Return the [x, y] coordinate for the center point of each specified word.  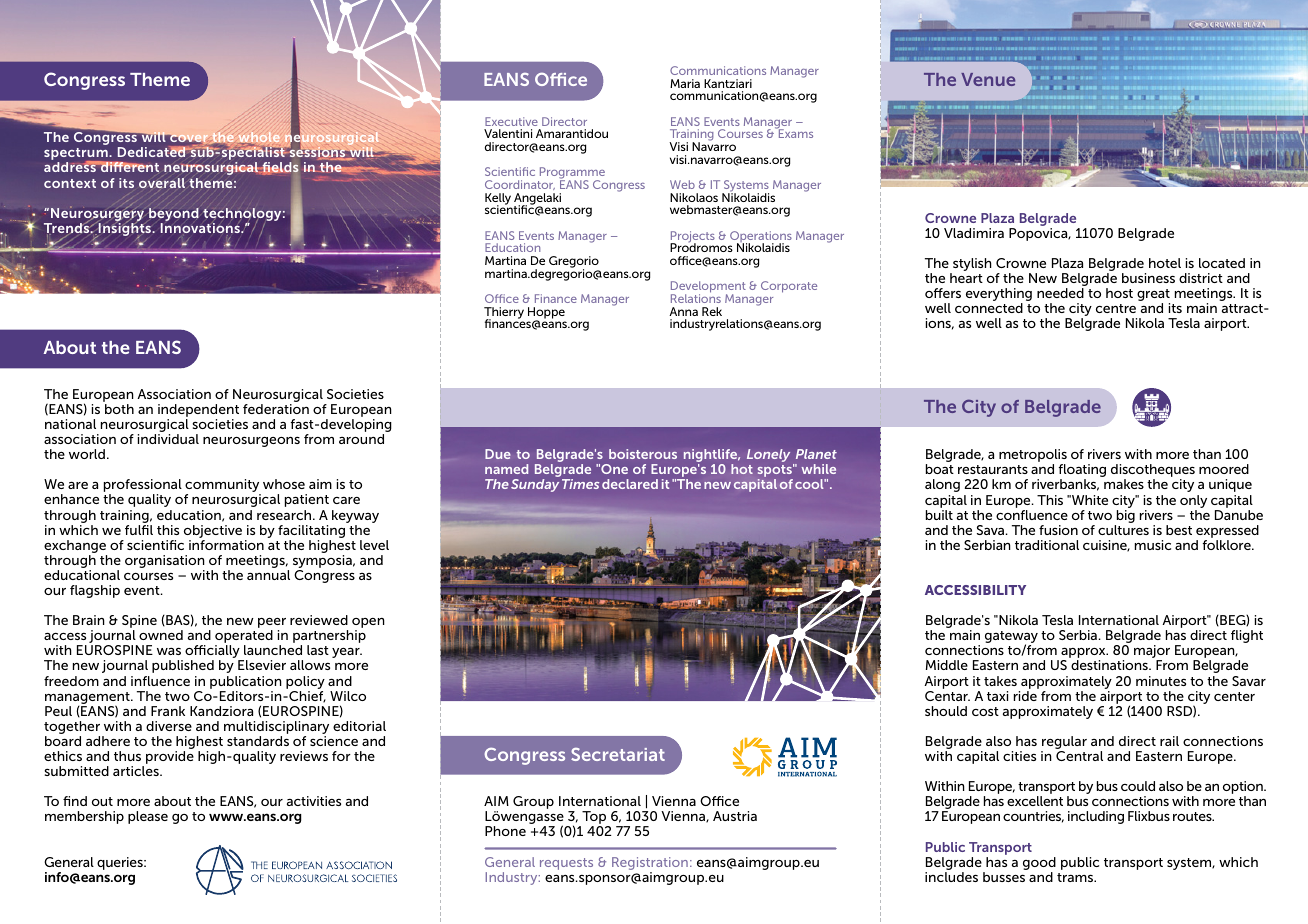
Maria [685, 83]
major [1152, 653]
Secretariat [618, 754]
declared [630, 484]
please [148, 817]
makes [1124, 484]
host [1119, 293]
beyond [174, 216]
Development [708, 288]
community [223, 487]
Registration [650, 863]
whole [259, 138]
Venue [988, 79]
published [183, 666]
